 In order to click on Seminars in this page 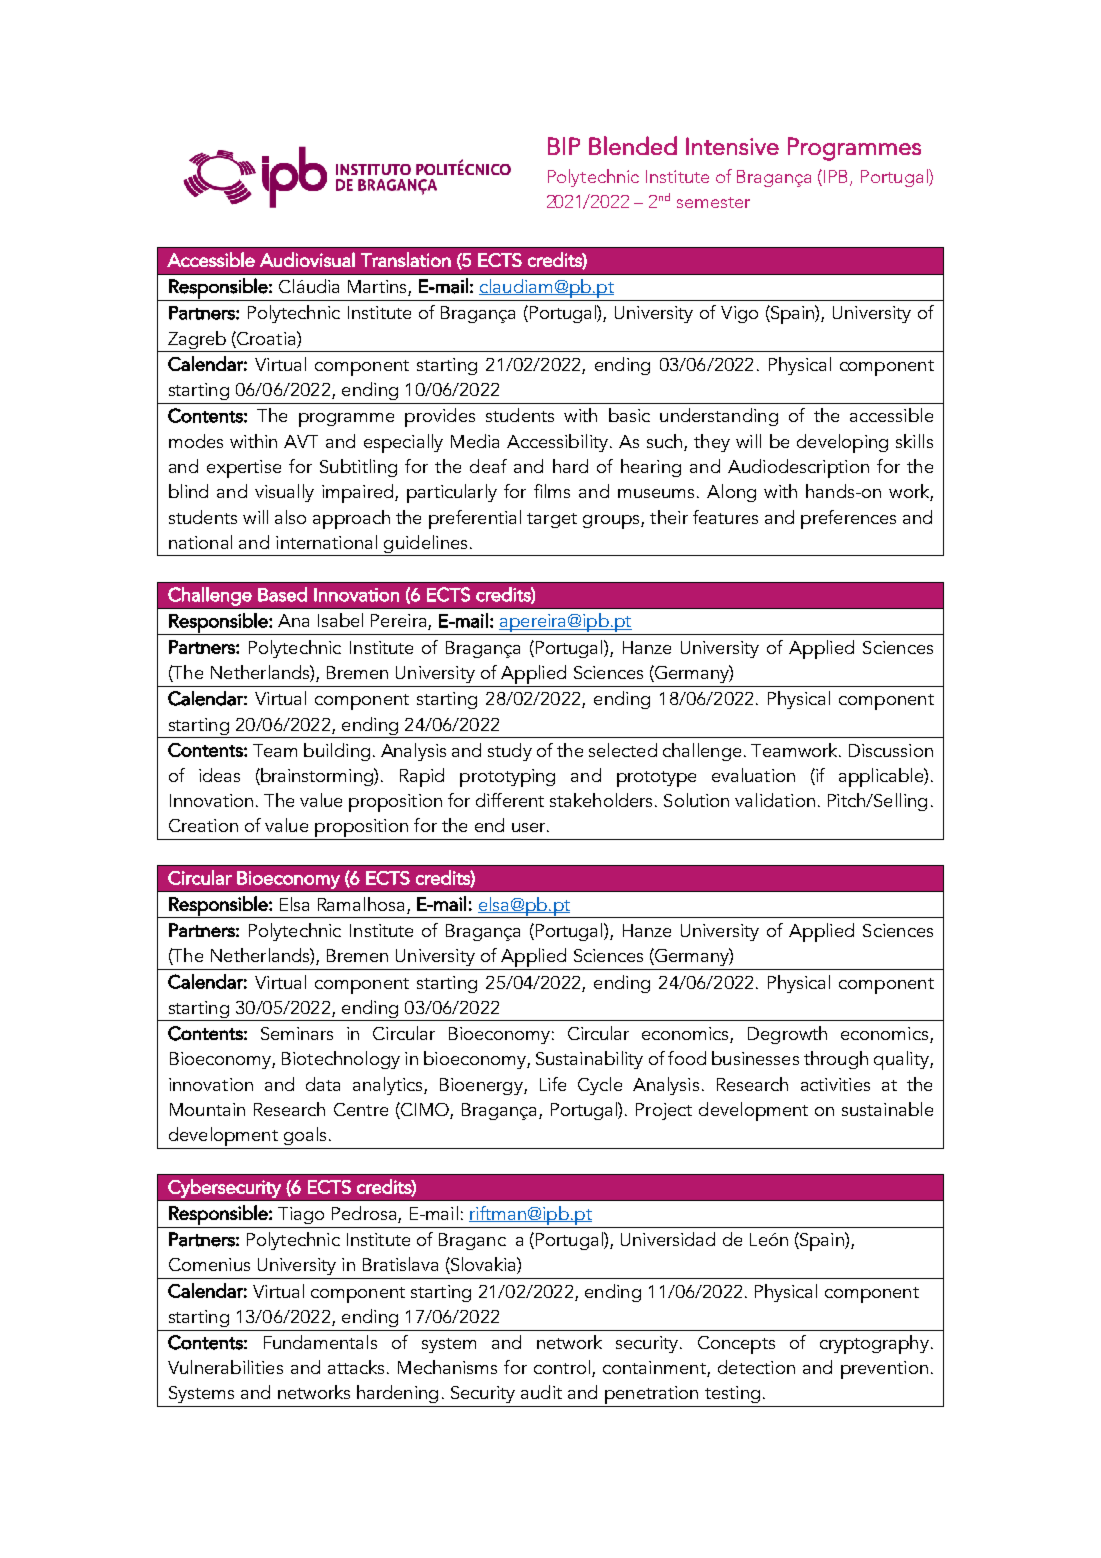, I will do `click(297, 1033)`.
